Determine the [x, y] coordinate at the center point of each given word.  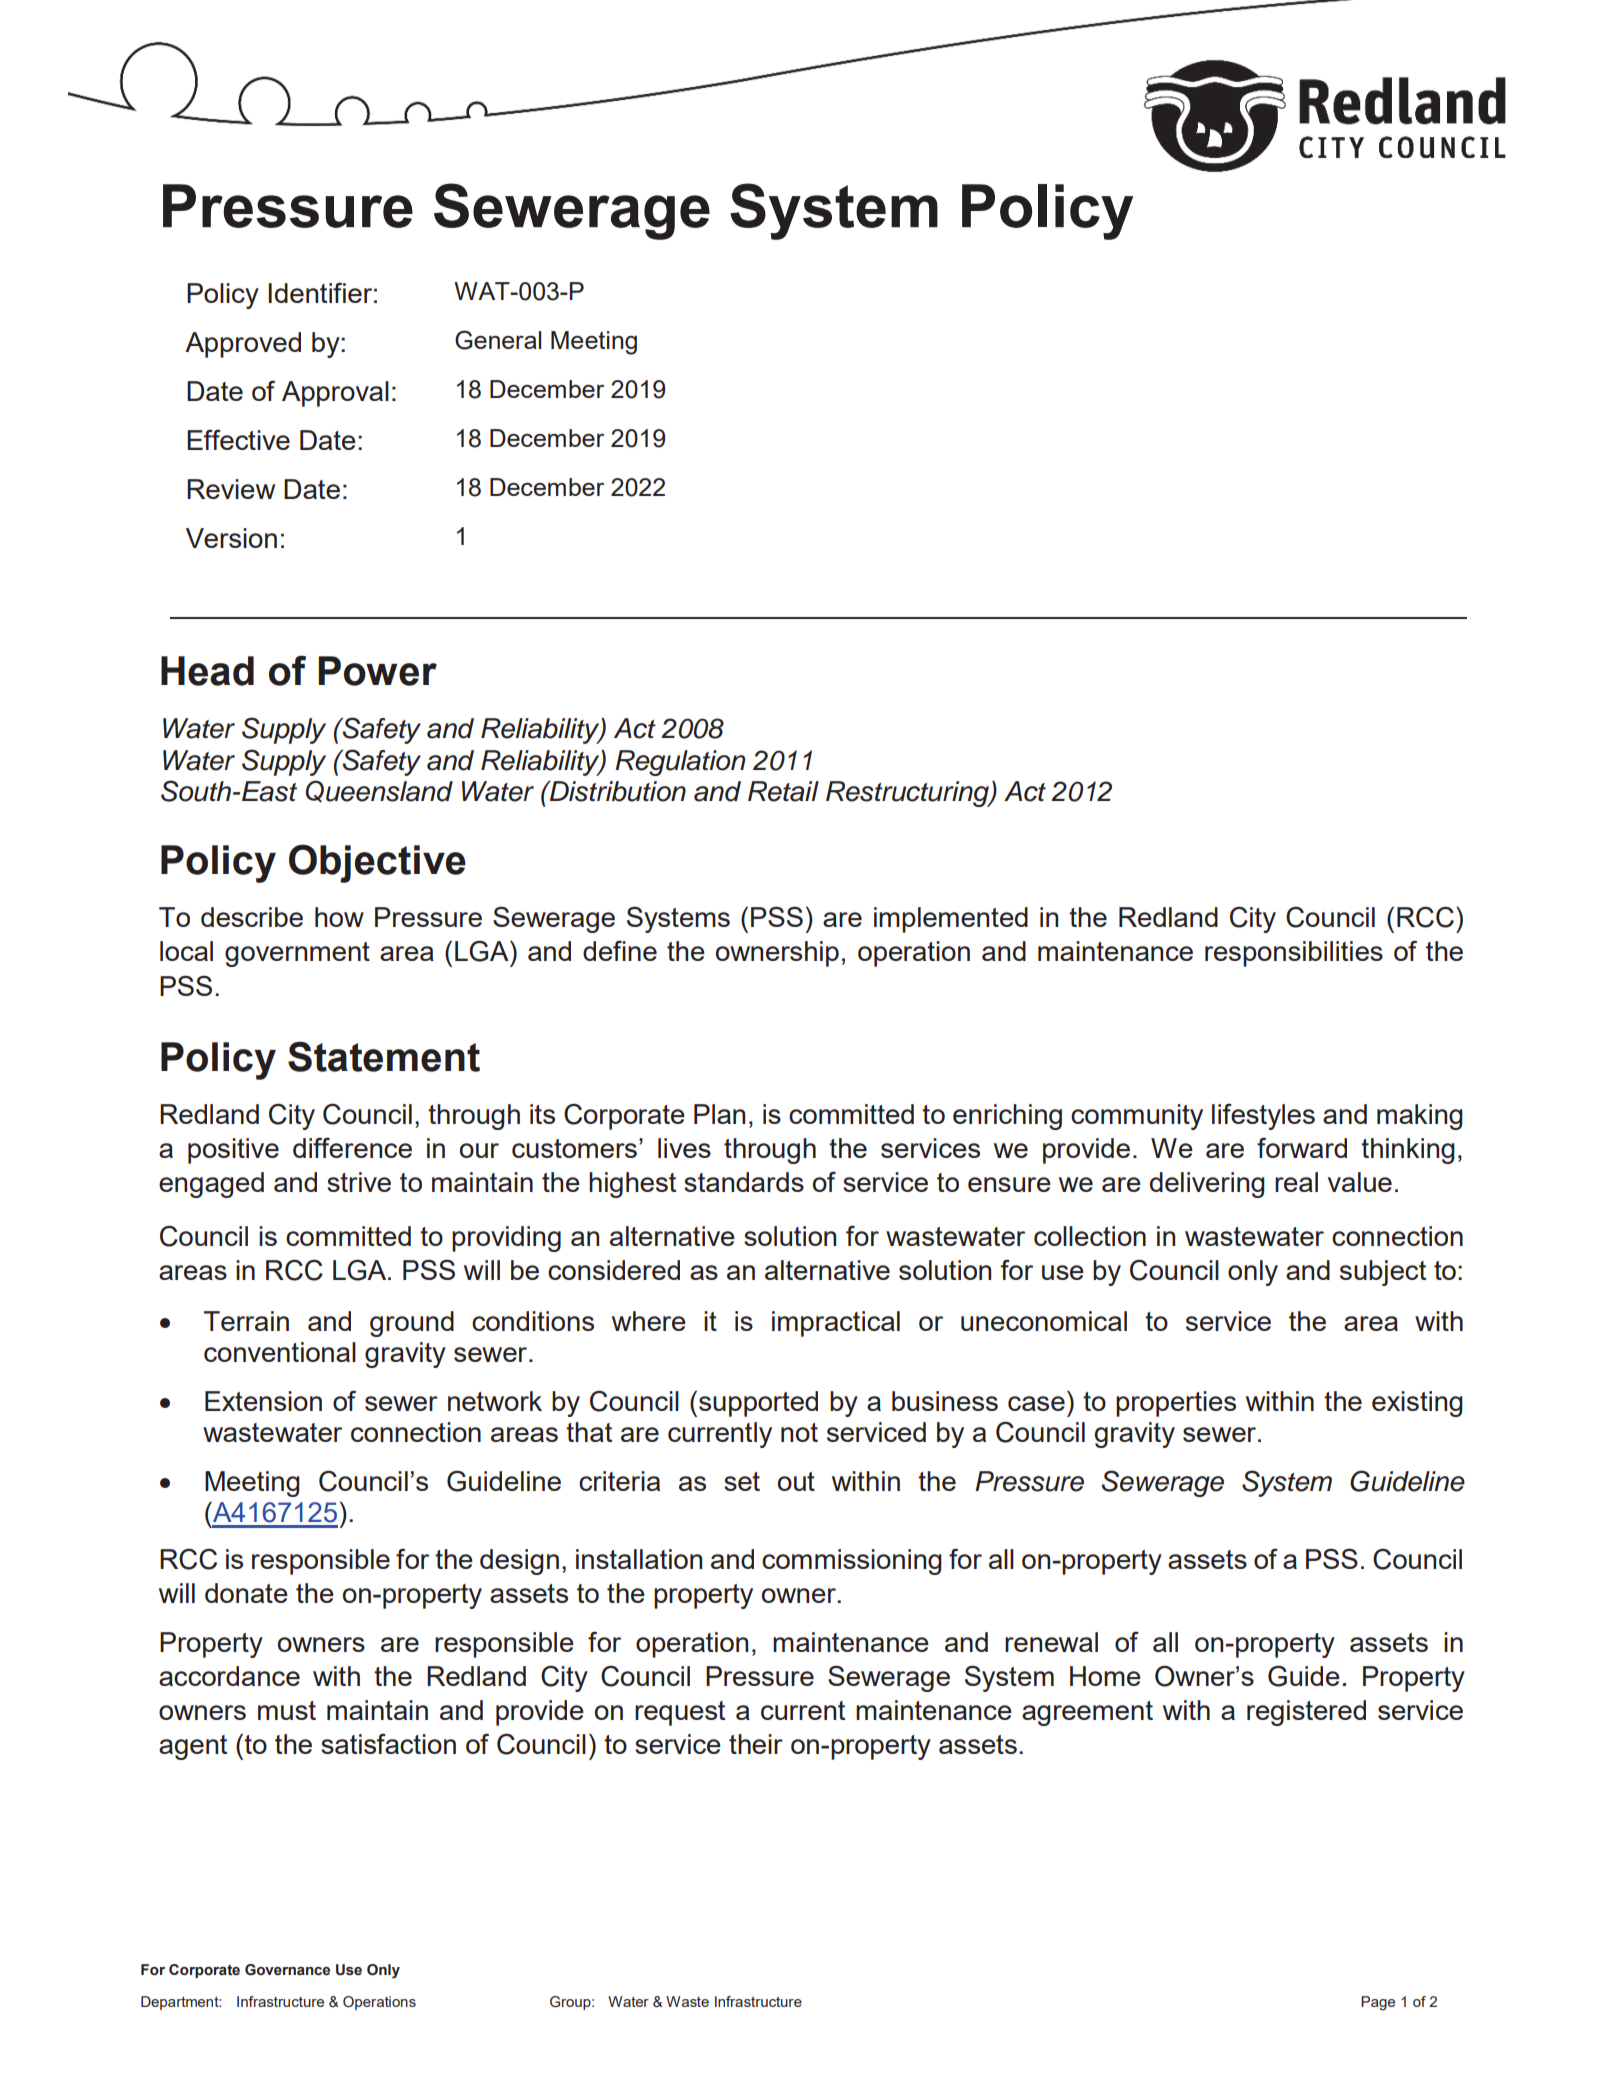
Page [1378, 2003]
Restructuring [908, 794]
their [756, 1744]
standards [744, 1182]
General [498, 340]
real [1296, 1182]
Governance [287, 1970]
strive [359, 1182]
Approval [335, 394]
